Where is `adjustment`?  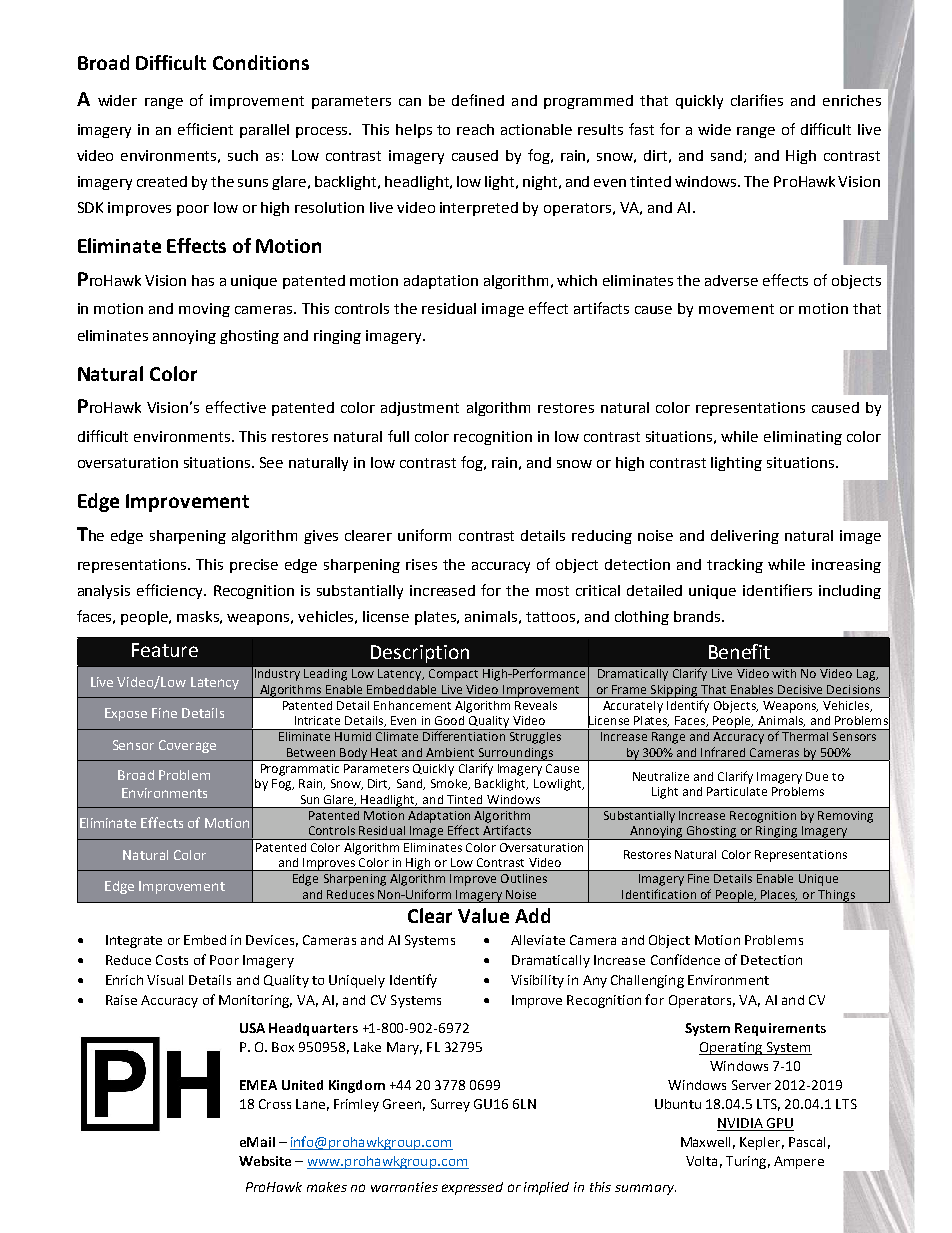 adjustment is located at coordinates (420, 409).
